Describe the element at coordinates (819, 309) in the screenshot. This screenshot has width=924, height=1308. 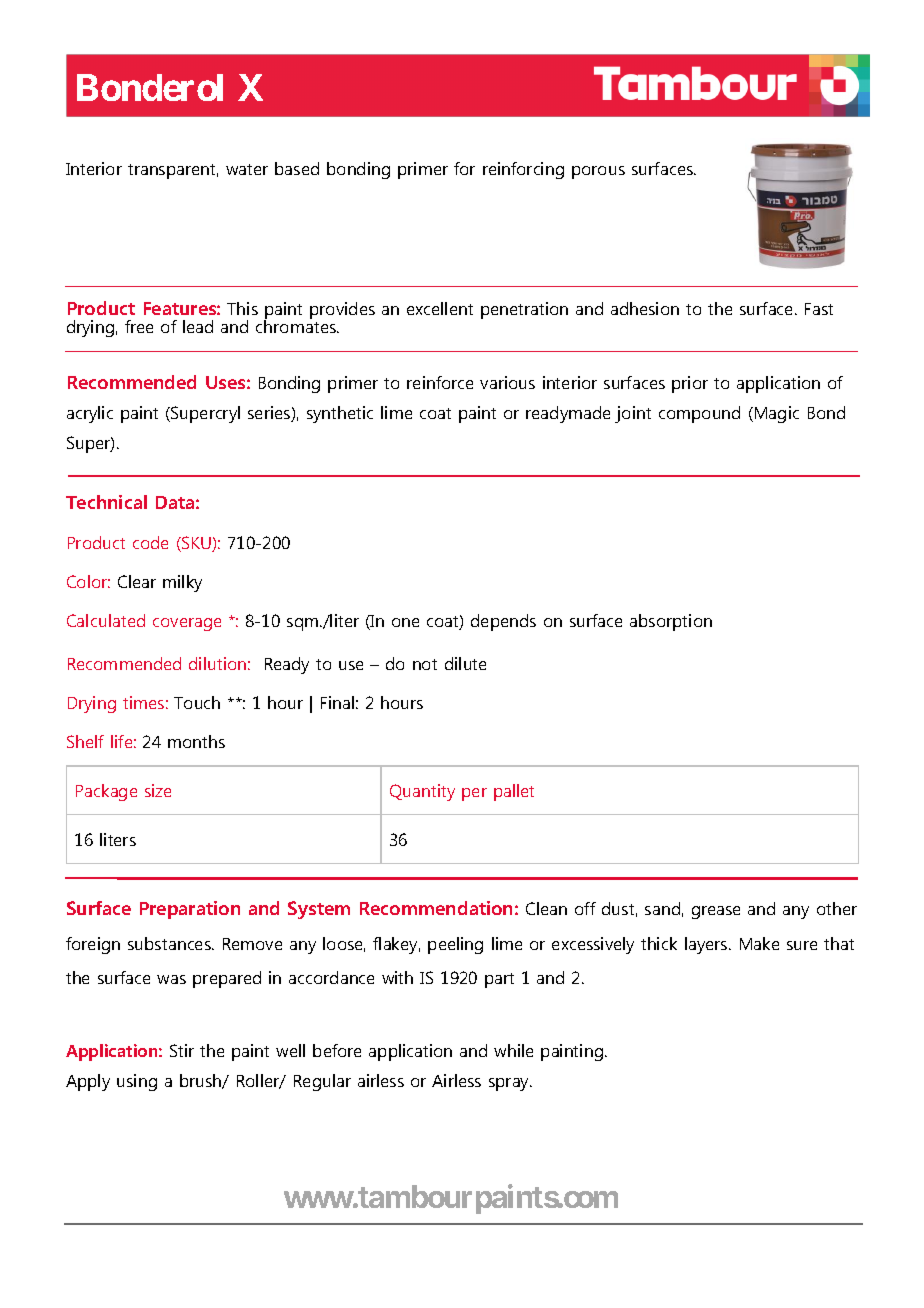
I see `Fast` at that location.
